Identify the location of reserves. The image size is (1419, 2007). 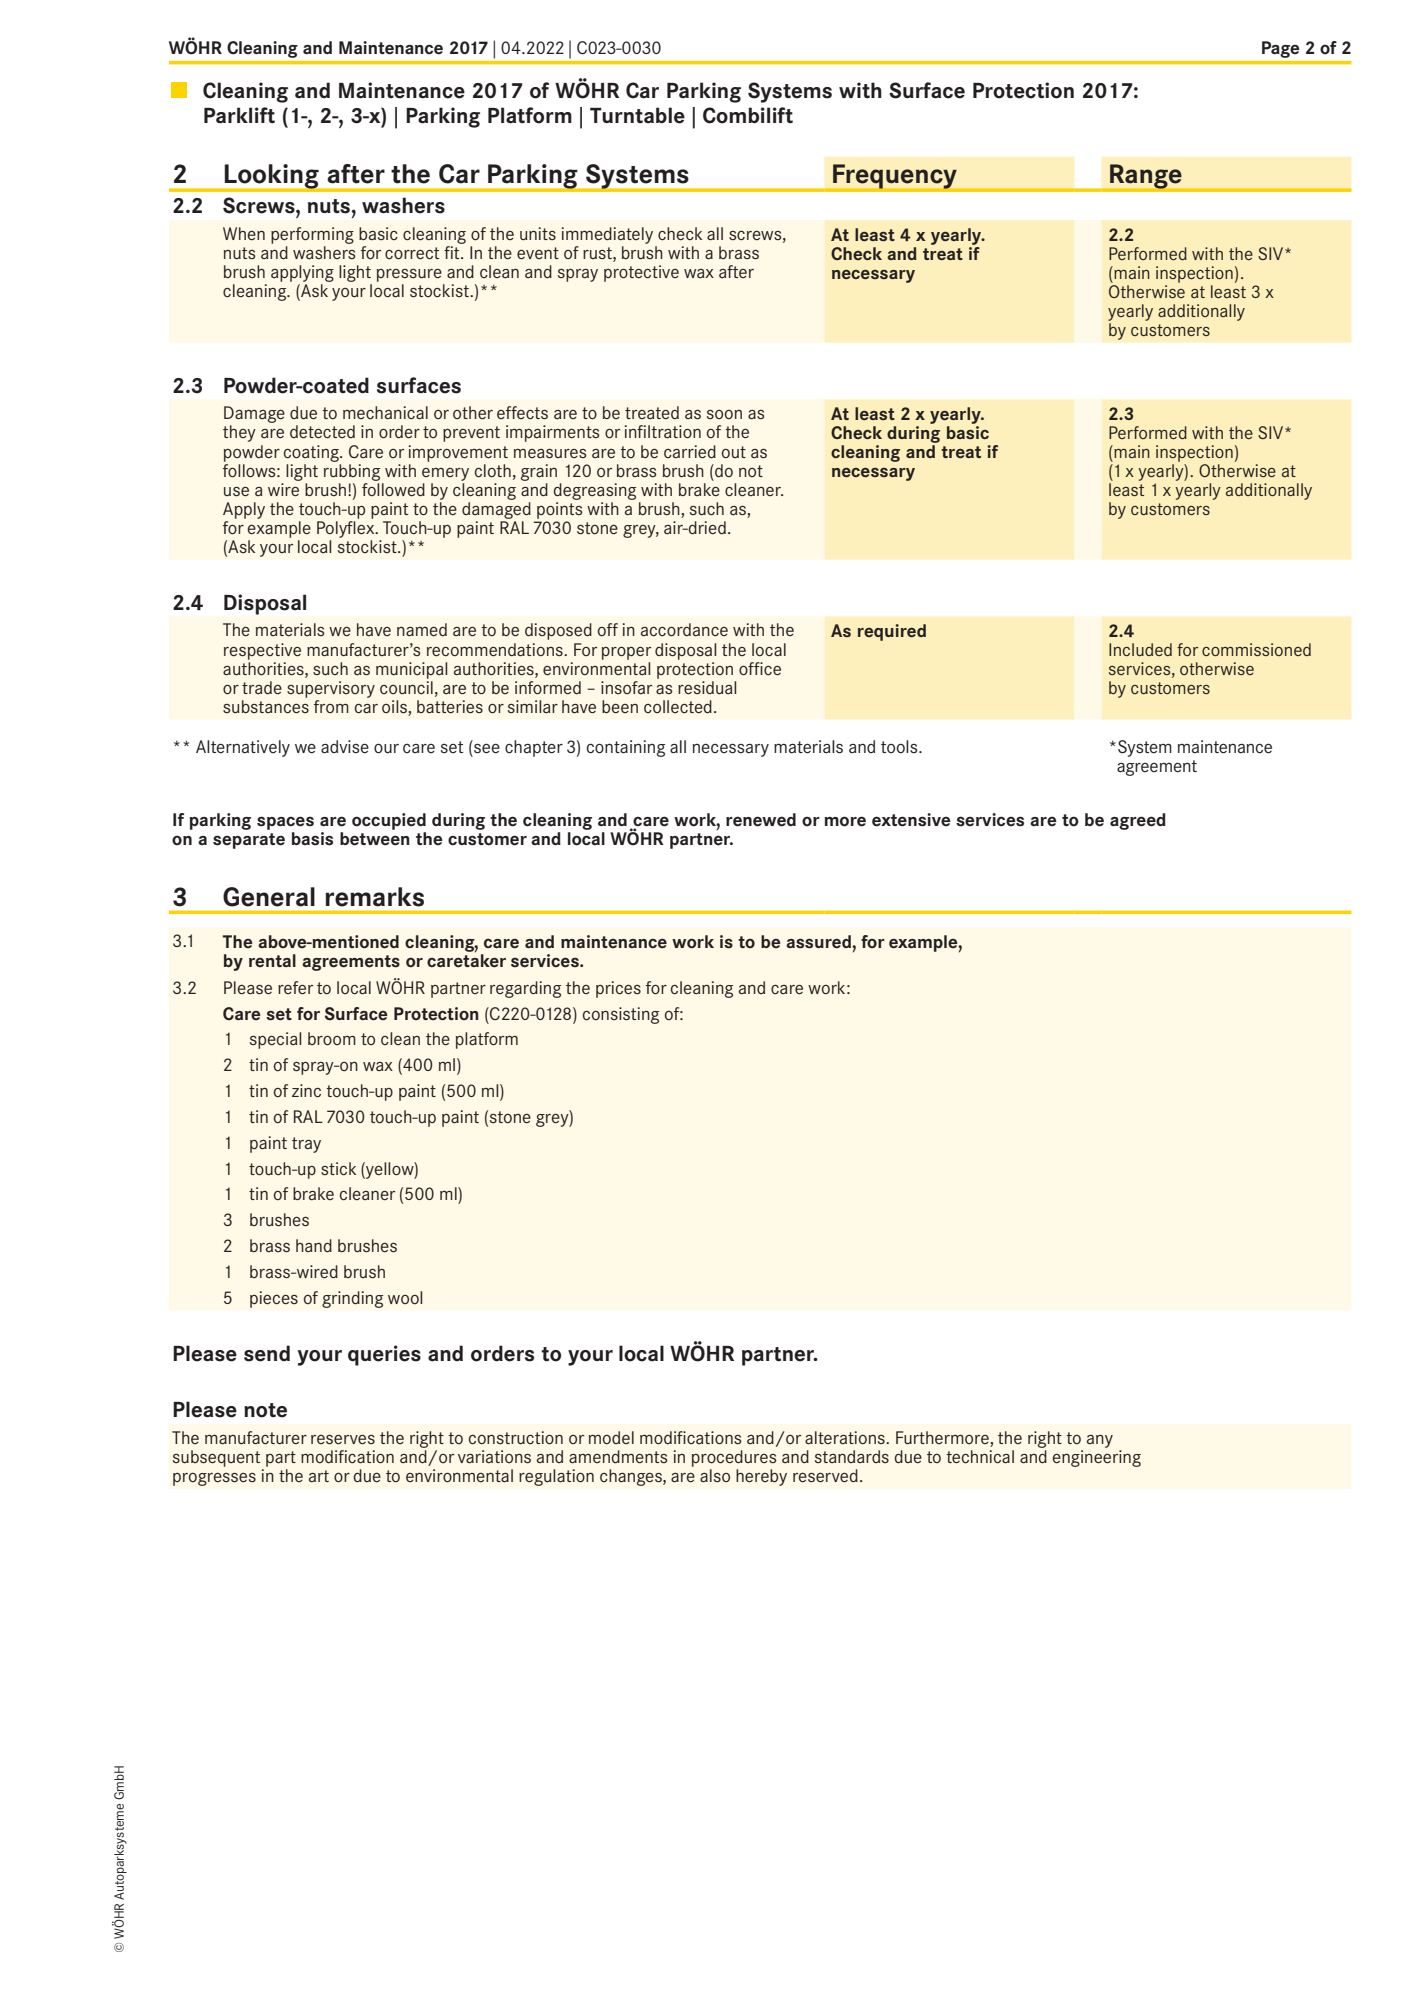
(343, 1439).
